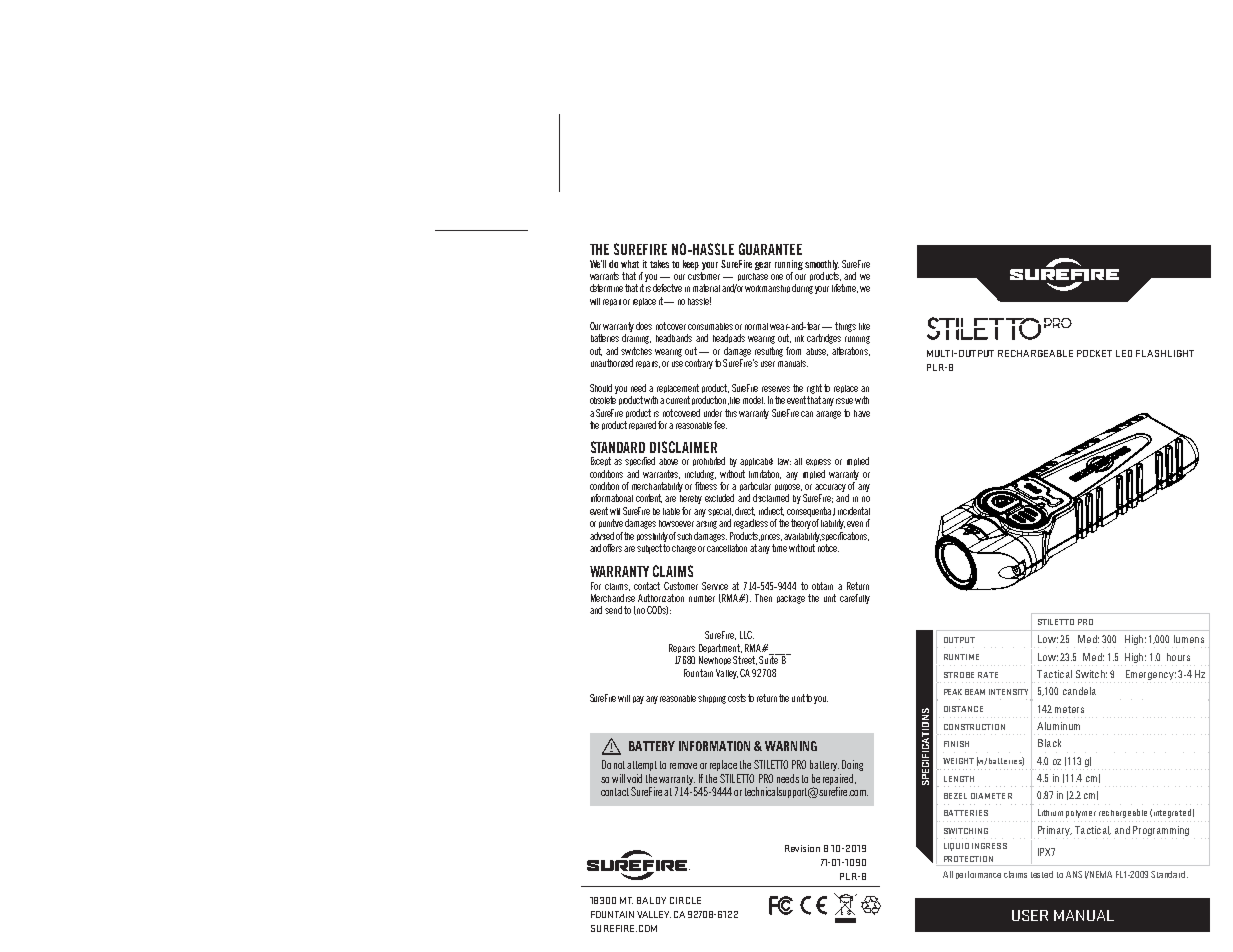 The height and width of the page is (952, 1233). I want to click on CIRCLE, so click(685, 900).
